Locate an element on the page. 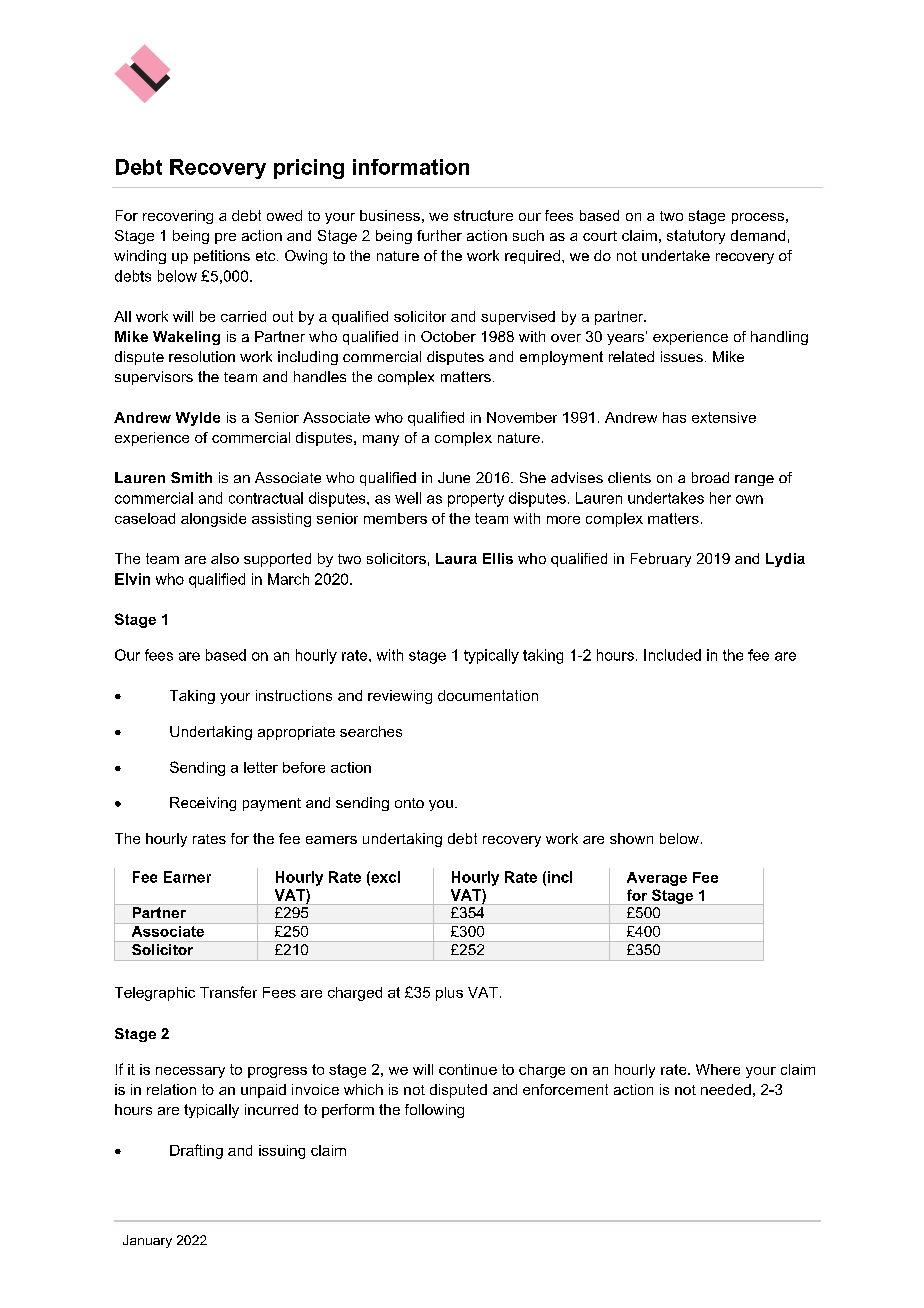 The width and height of the page is (924, 1308). needed is located at coordinates (726, 1089).
